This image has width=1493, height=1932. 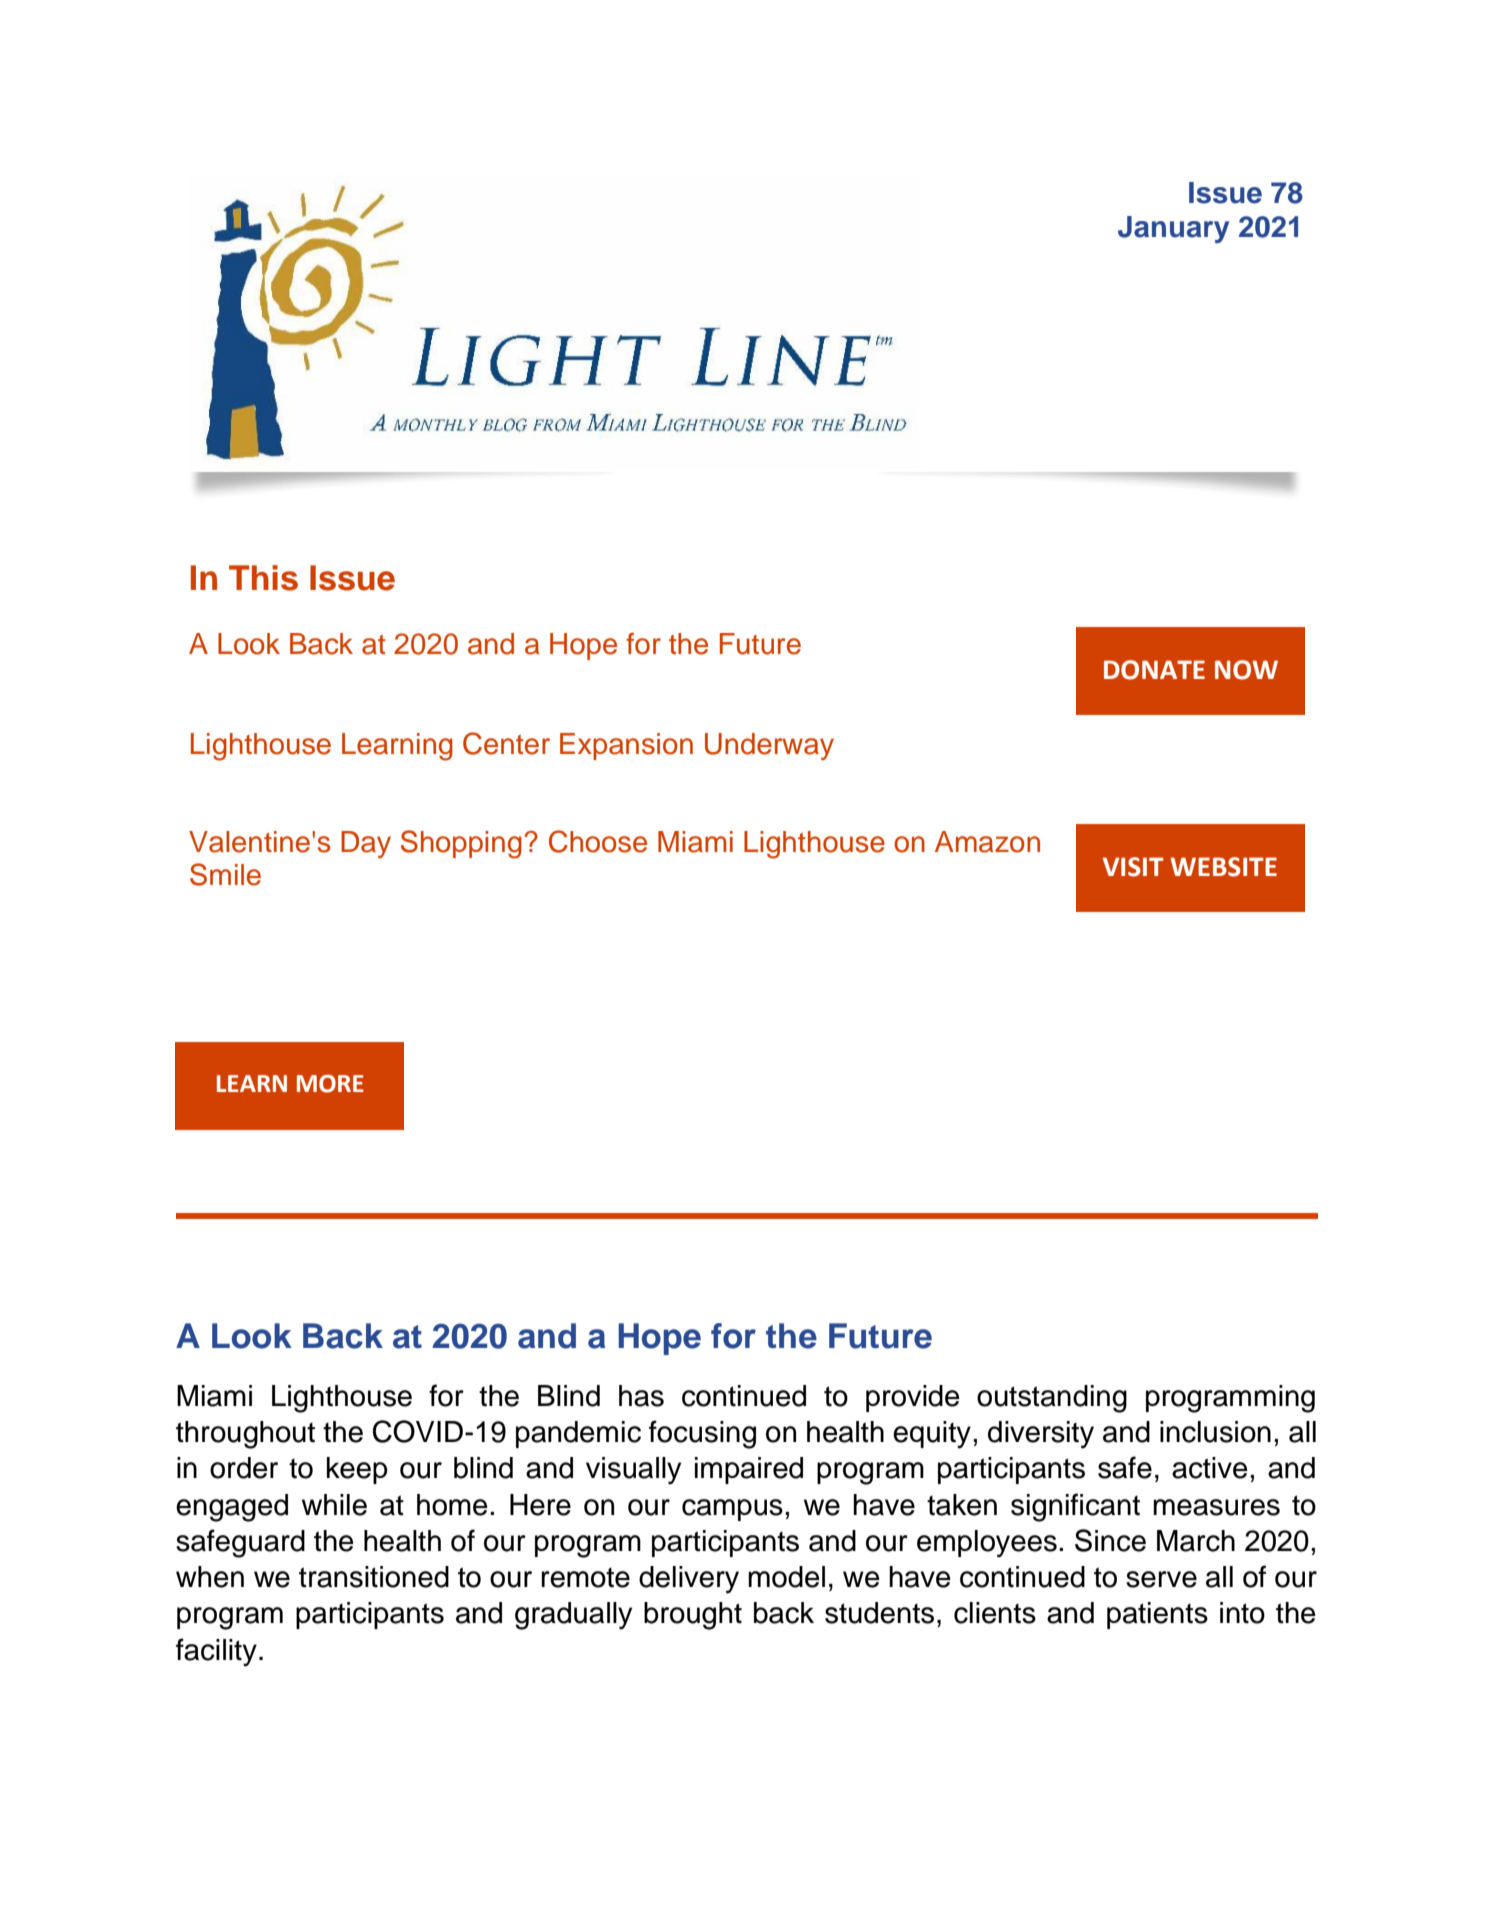 What do you see at coordinates (641, 1396) in the image?
I see `has` at bounding box center [641, 1396].
